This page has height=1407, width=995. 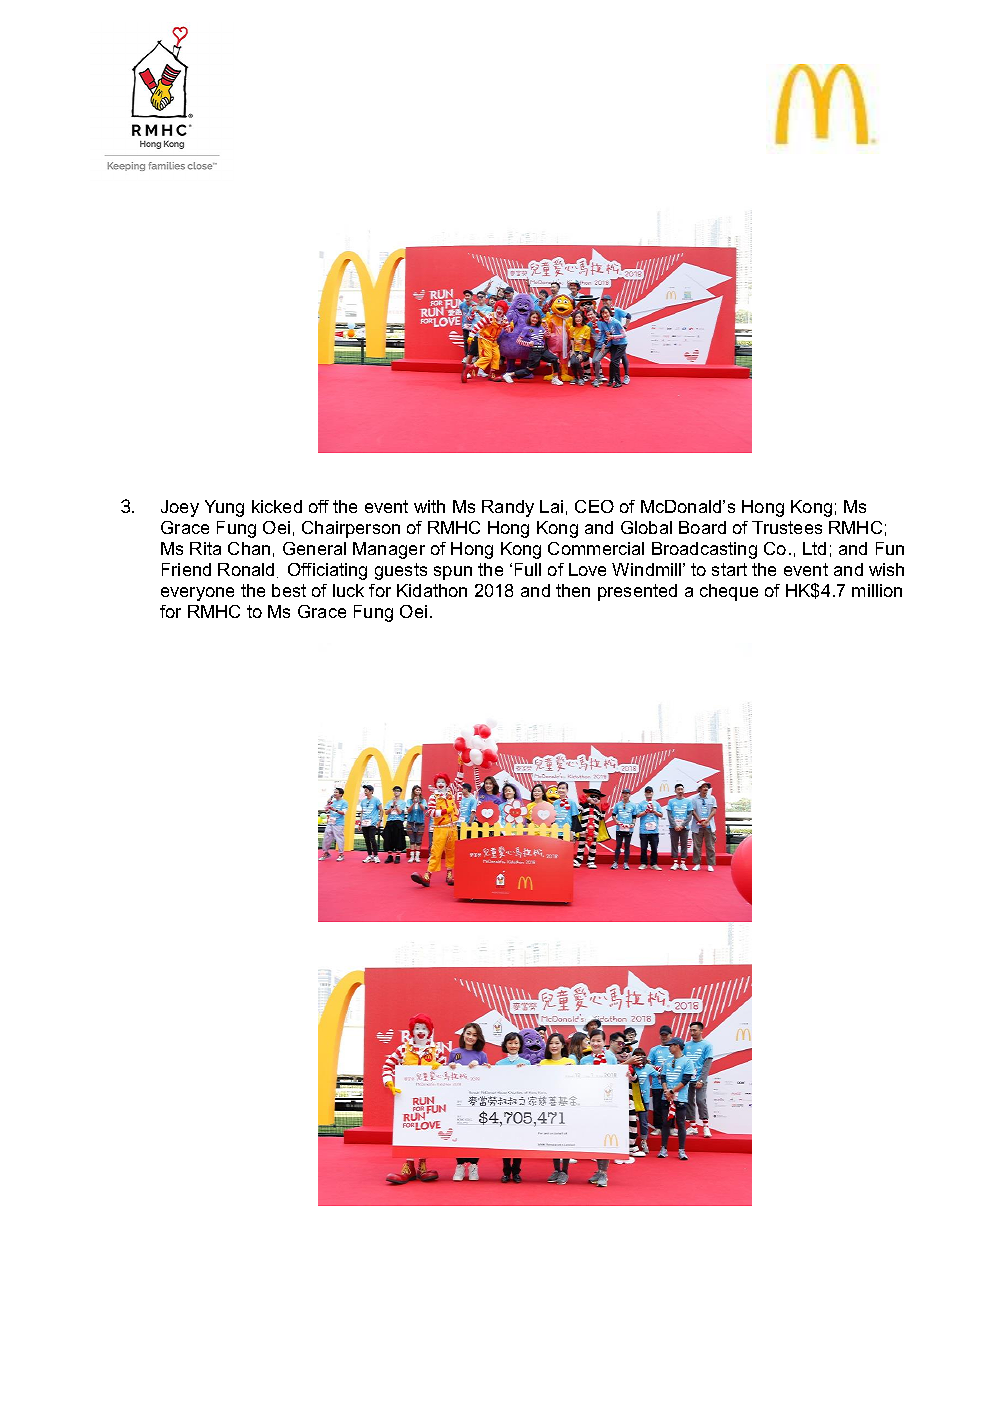 I want to click on Trustees, so click(x=787, y=527).
